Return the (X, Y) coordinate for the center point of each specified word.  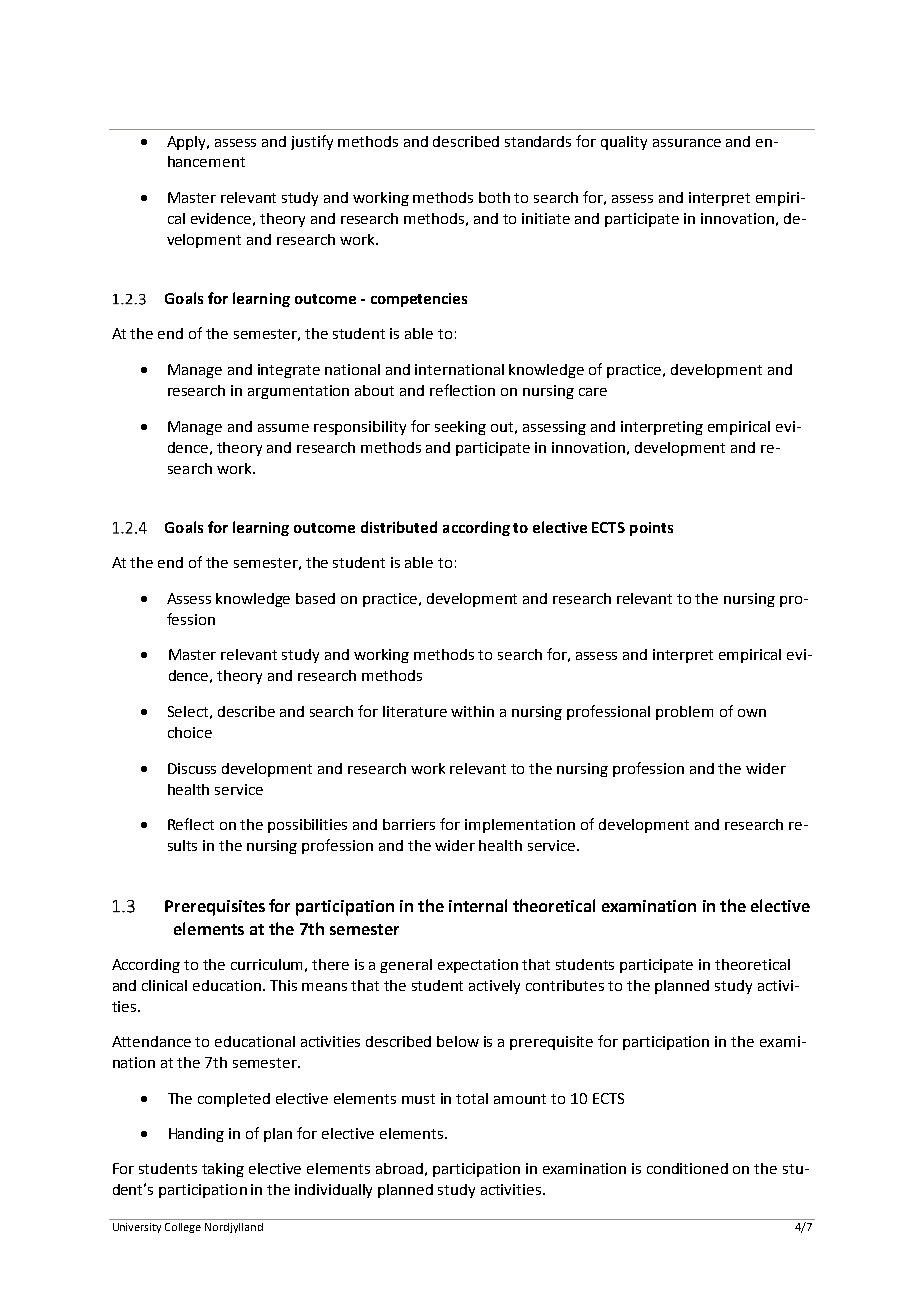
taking (223, 1170)
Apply (188, 143)
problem (684, 713)
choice (190, 732)
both (494, 197)
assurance (687, 143)
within (472, 711)
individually (333, 1191)
